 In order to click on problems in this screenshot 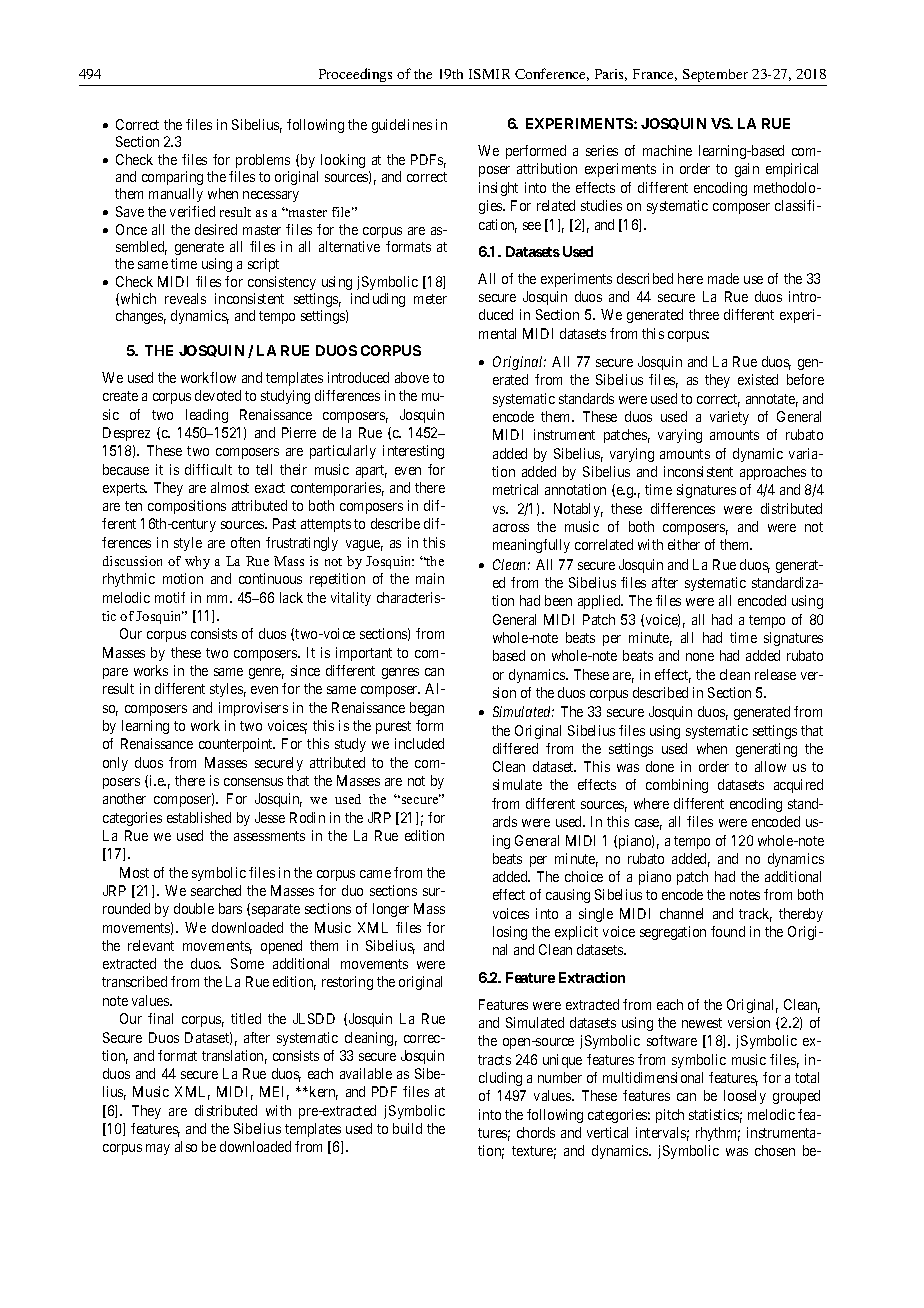, I will do `click(263, 161)`.
